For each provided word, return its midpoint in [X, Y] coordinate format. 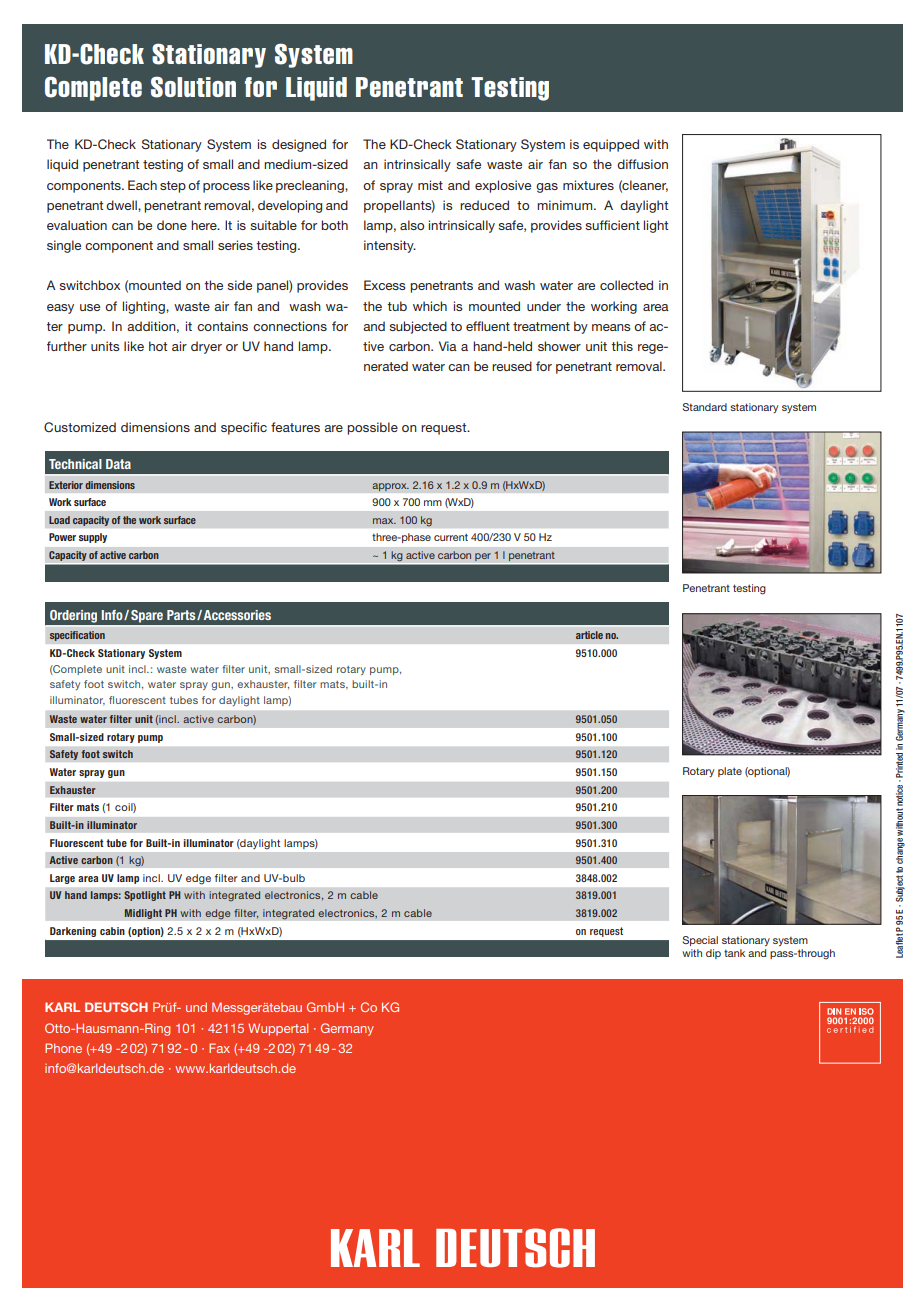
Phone [63, 1048]
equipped [611, 145]
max [384, 521]
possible [372, 428]
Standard [705, 407]
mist [430, 185]
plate [730, 772]
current [451, 537]
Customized [80, 427]
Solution [193, 87]
